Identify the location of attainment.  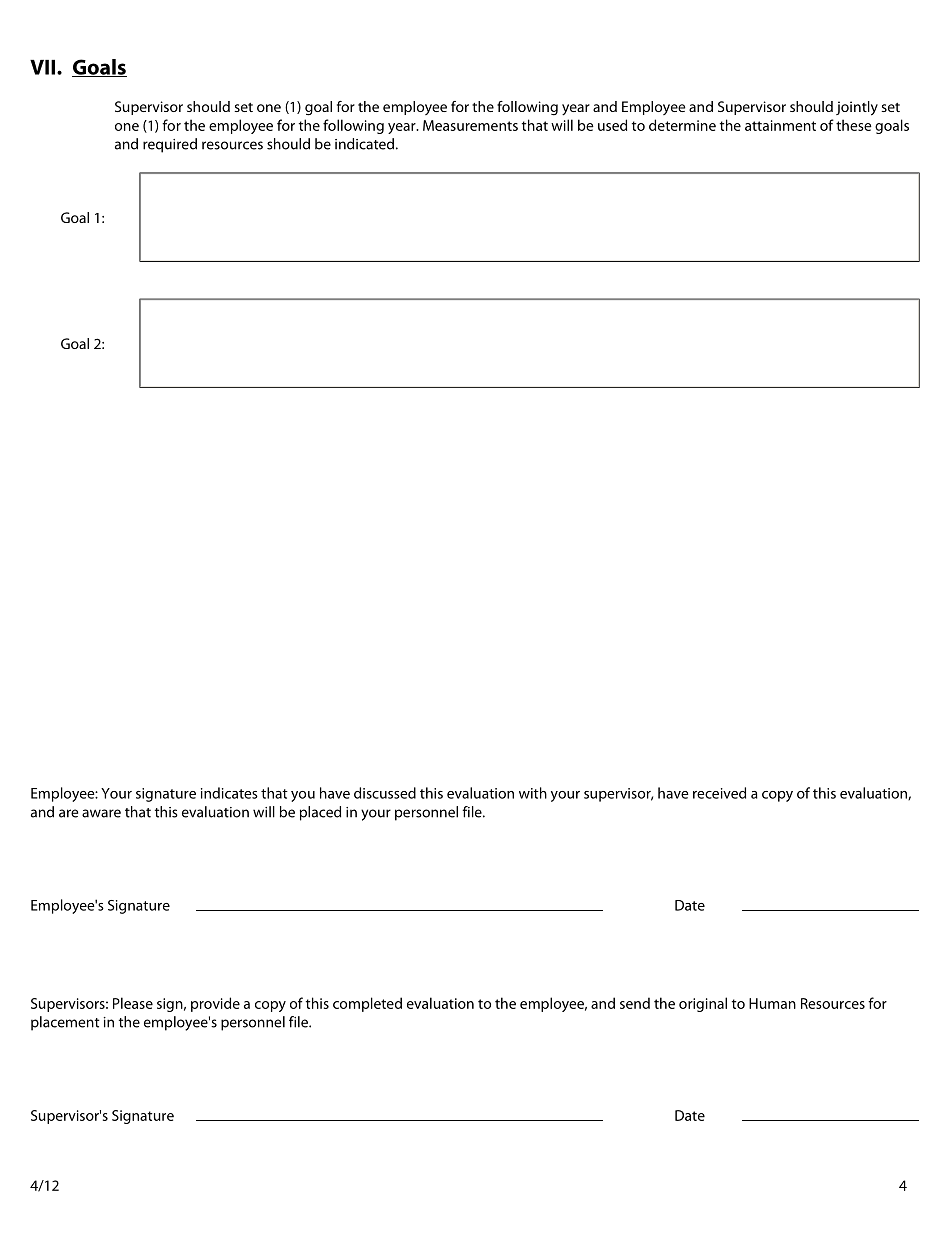
(780, 125).
